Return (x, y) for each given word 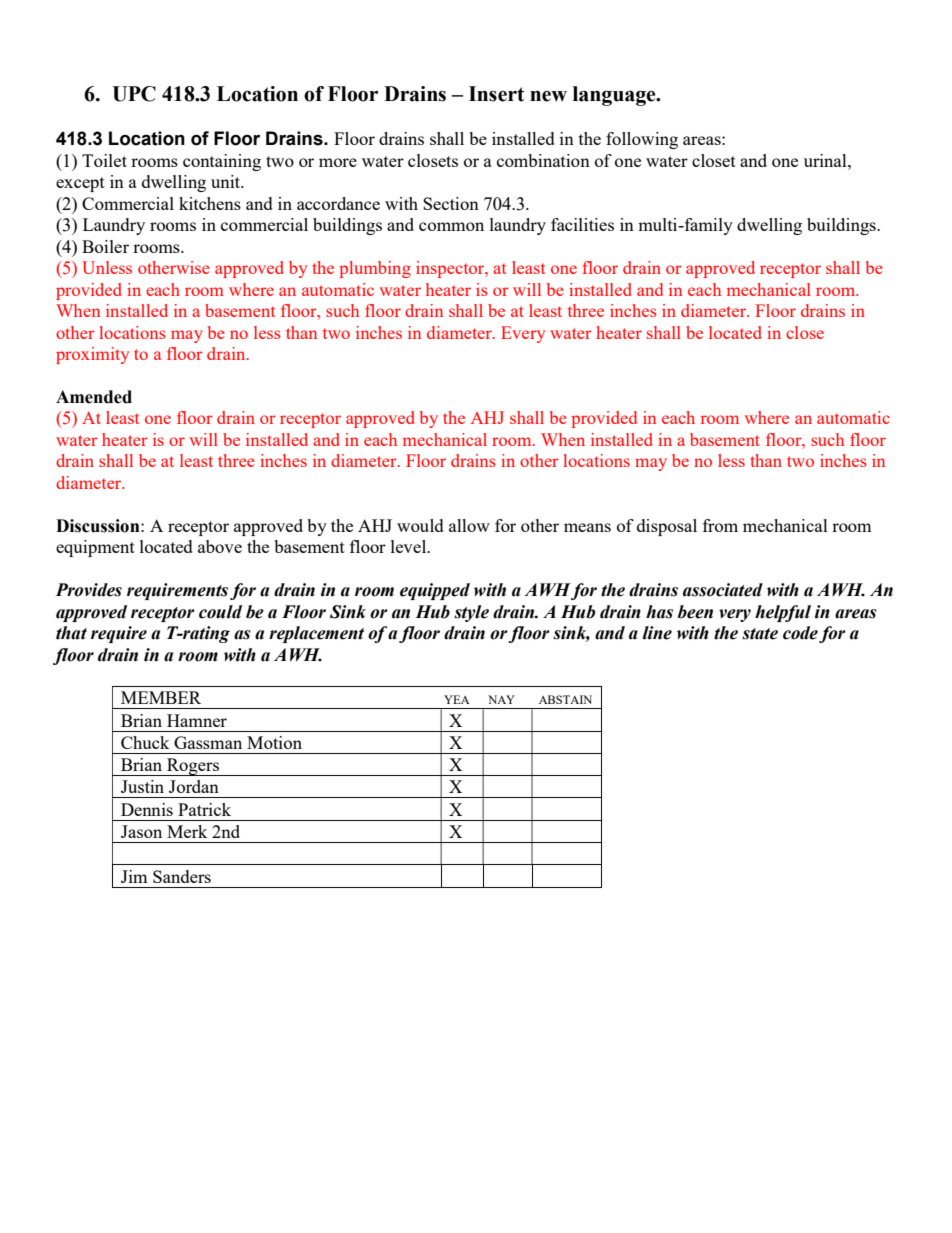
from (720, 525)
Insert (496, 94)
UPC (134, 94)
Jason (141, 831)
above (220, 546)
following (642, 140)
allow (469, 525)
